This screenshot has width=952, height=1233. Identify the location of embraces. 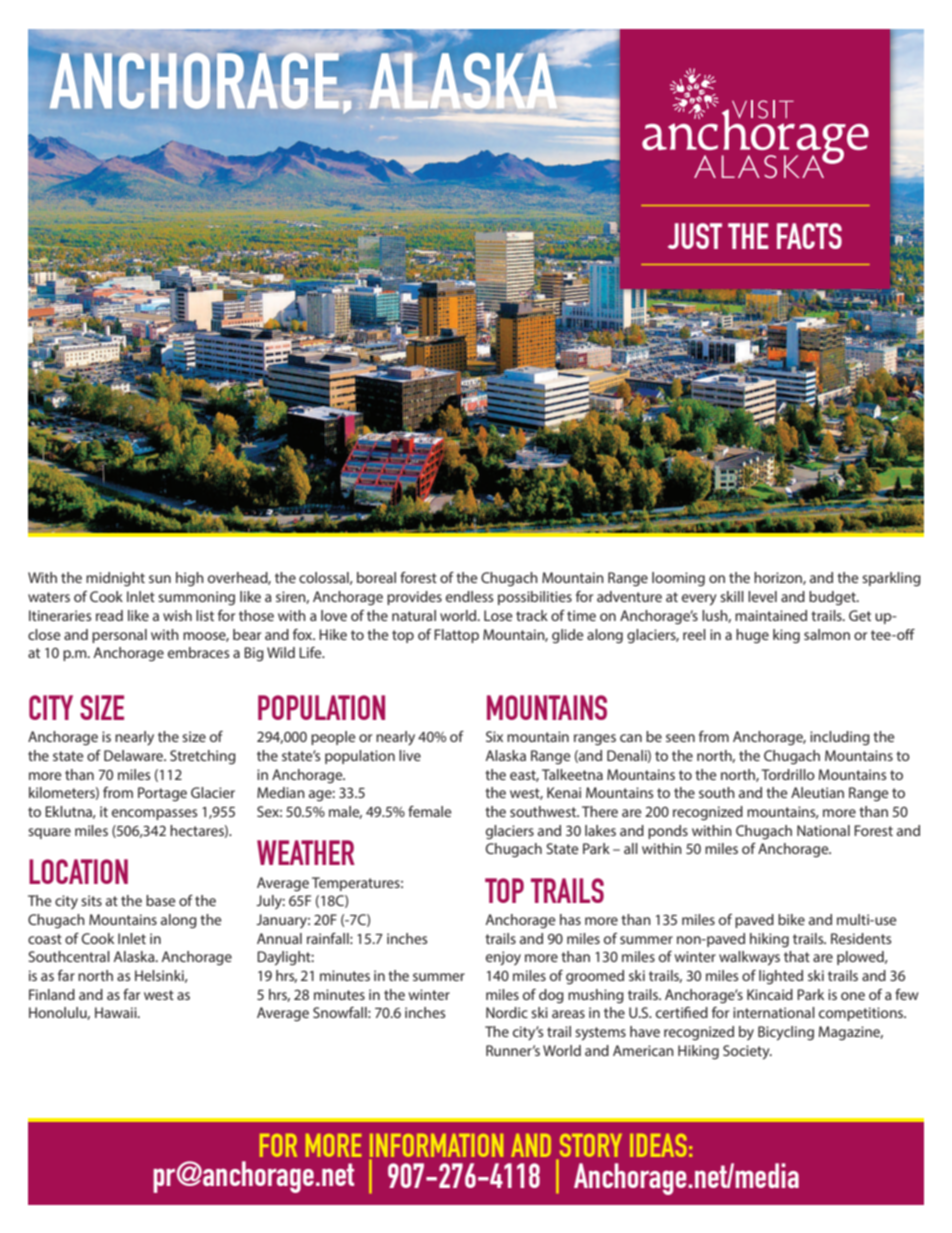
(198, 652).
